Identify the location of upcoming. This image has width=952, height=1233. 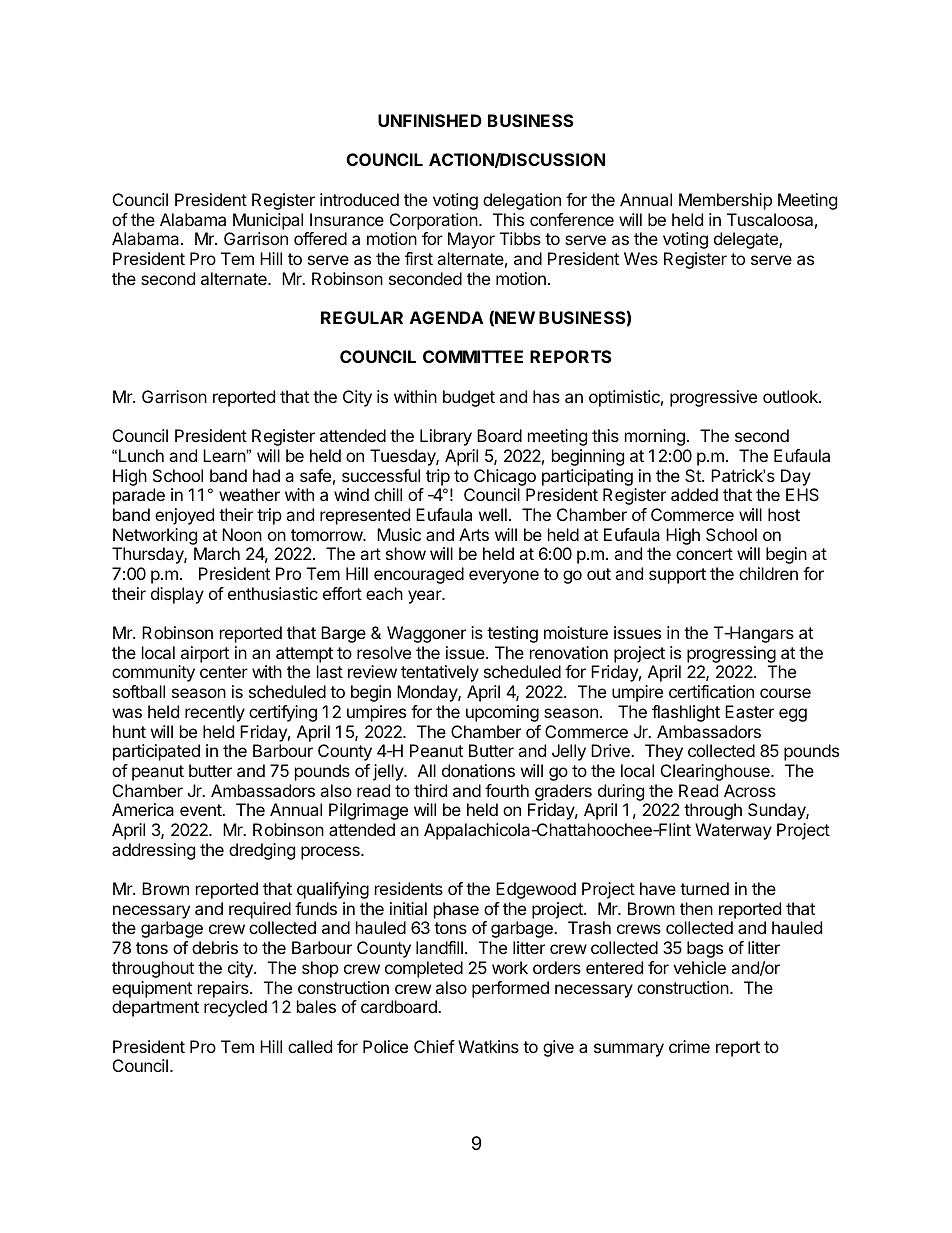
(502, 713).
